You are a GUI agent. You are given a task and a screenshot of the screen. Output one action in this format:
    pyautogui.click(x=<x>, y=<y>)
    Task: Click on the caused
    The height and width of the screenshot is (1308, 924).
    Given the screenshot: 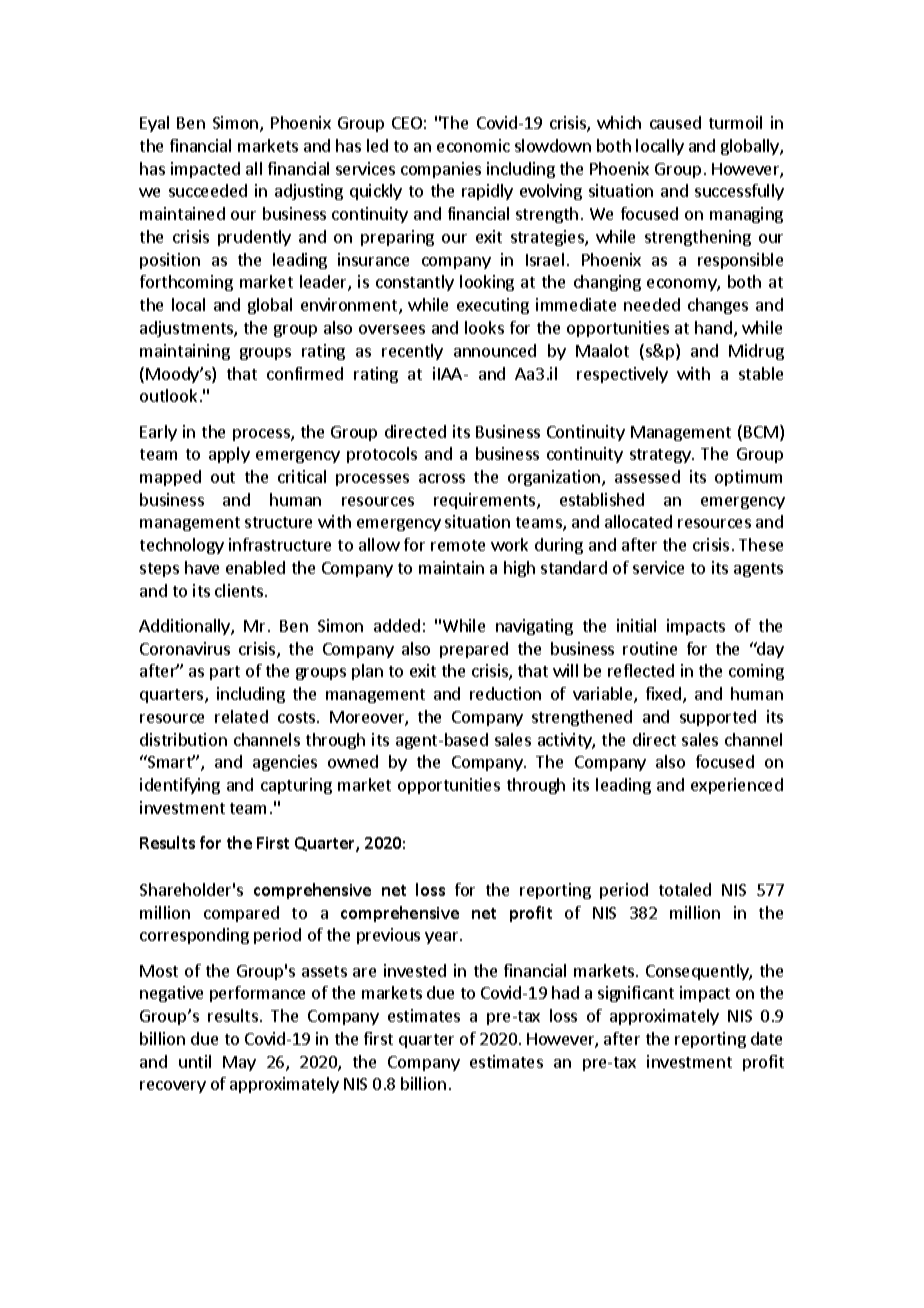 What is the action you would take?
    pyautogui.click(x=675, y=122)
